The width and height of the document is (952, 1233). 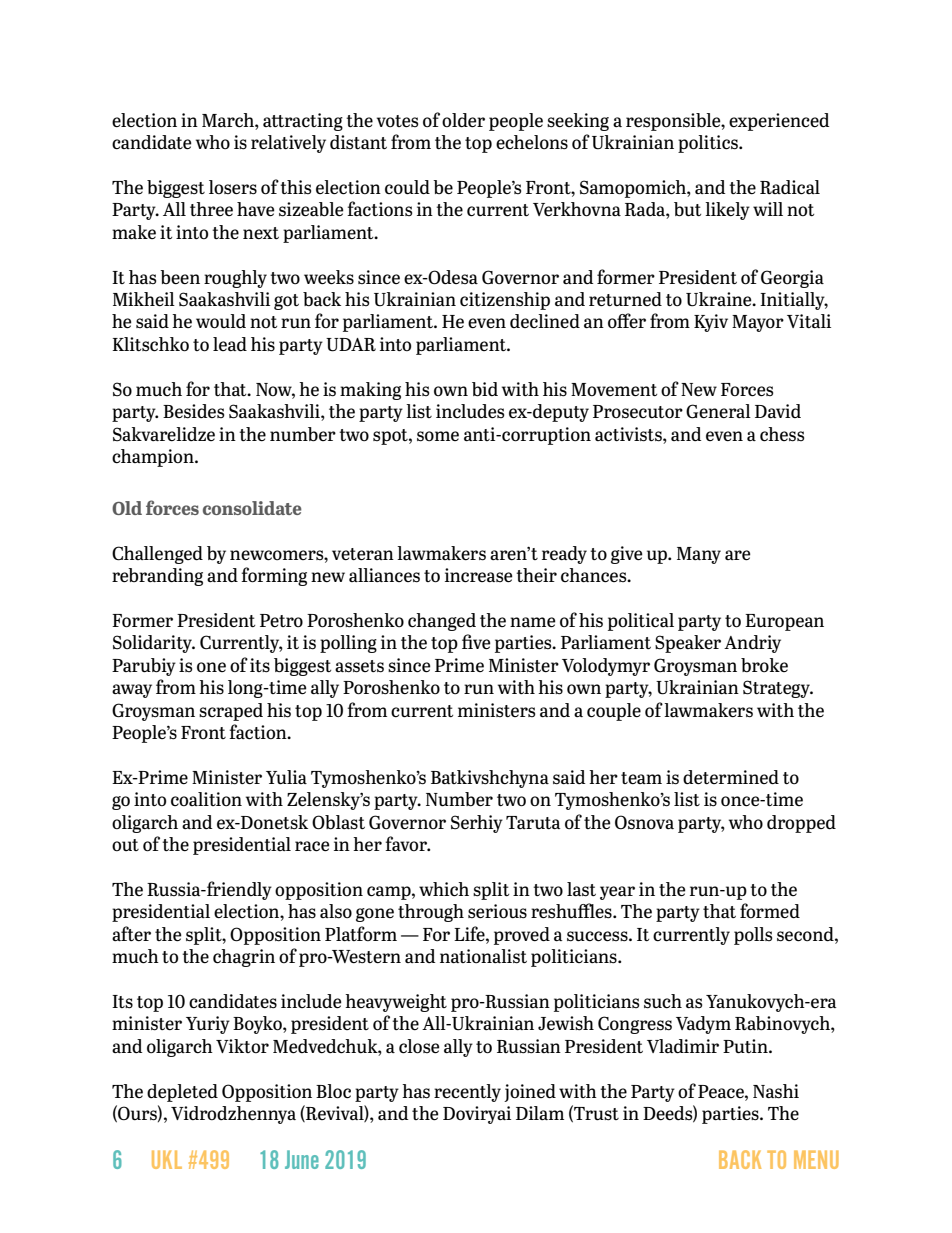 I want to click on which, so click(x=444, y=889).
